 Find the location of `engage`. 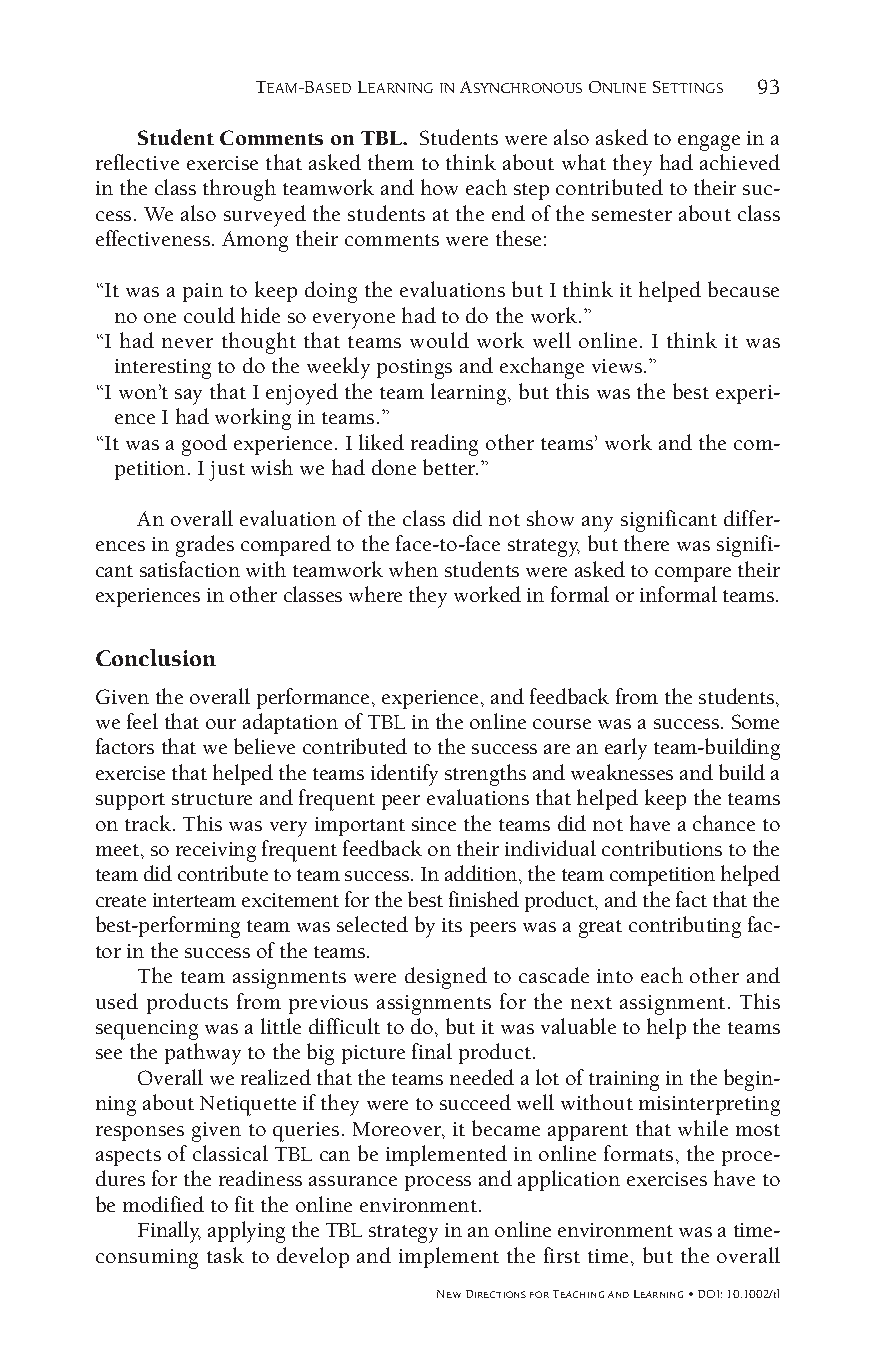

engage is located at coordinates (709, 143).
